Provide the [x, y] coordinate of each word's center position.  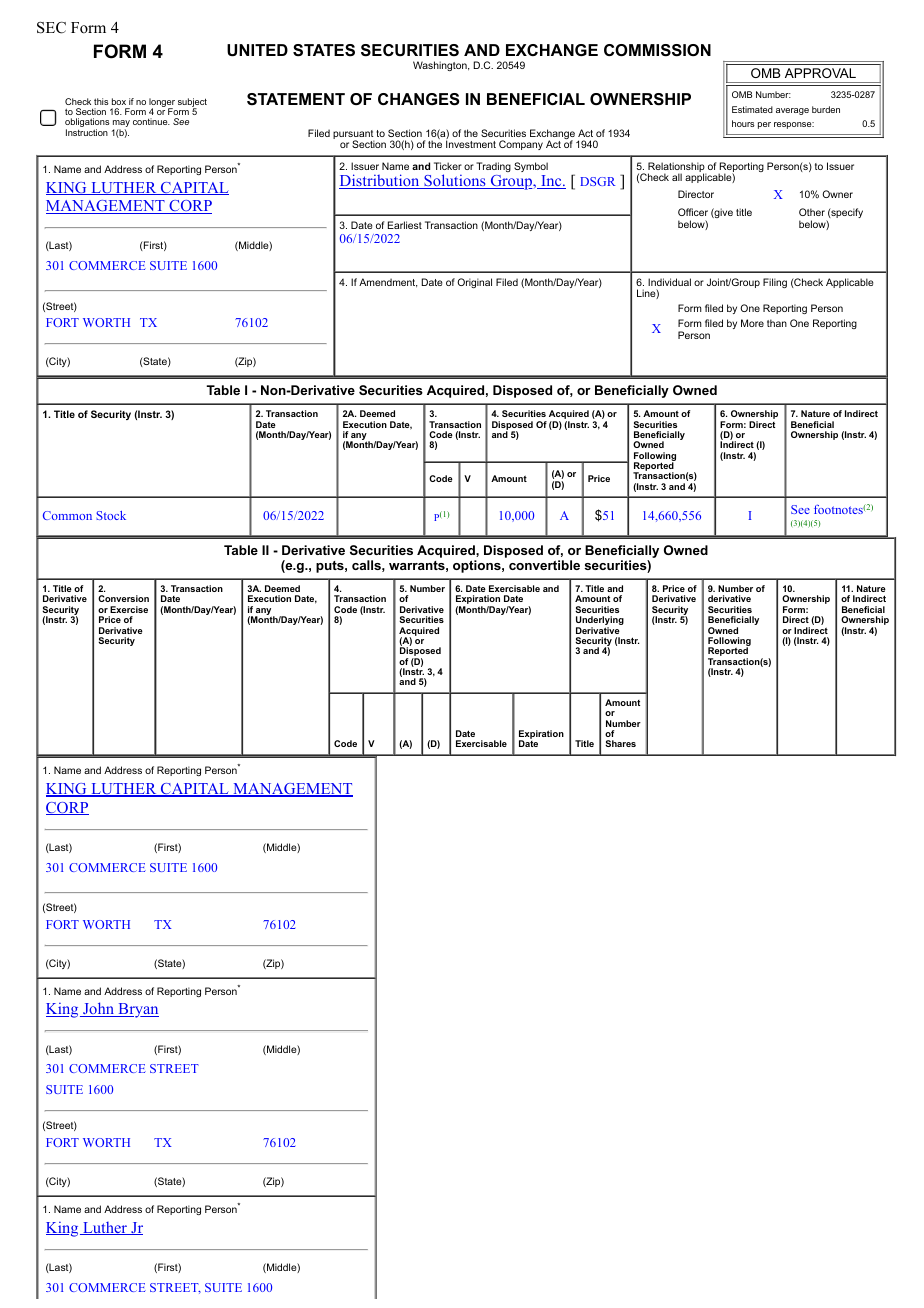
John [98, 1009]
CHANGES [419, 99]
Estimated [752, 109]
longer [162, 103]
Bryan [137, 1010]
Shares [620, 743]
